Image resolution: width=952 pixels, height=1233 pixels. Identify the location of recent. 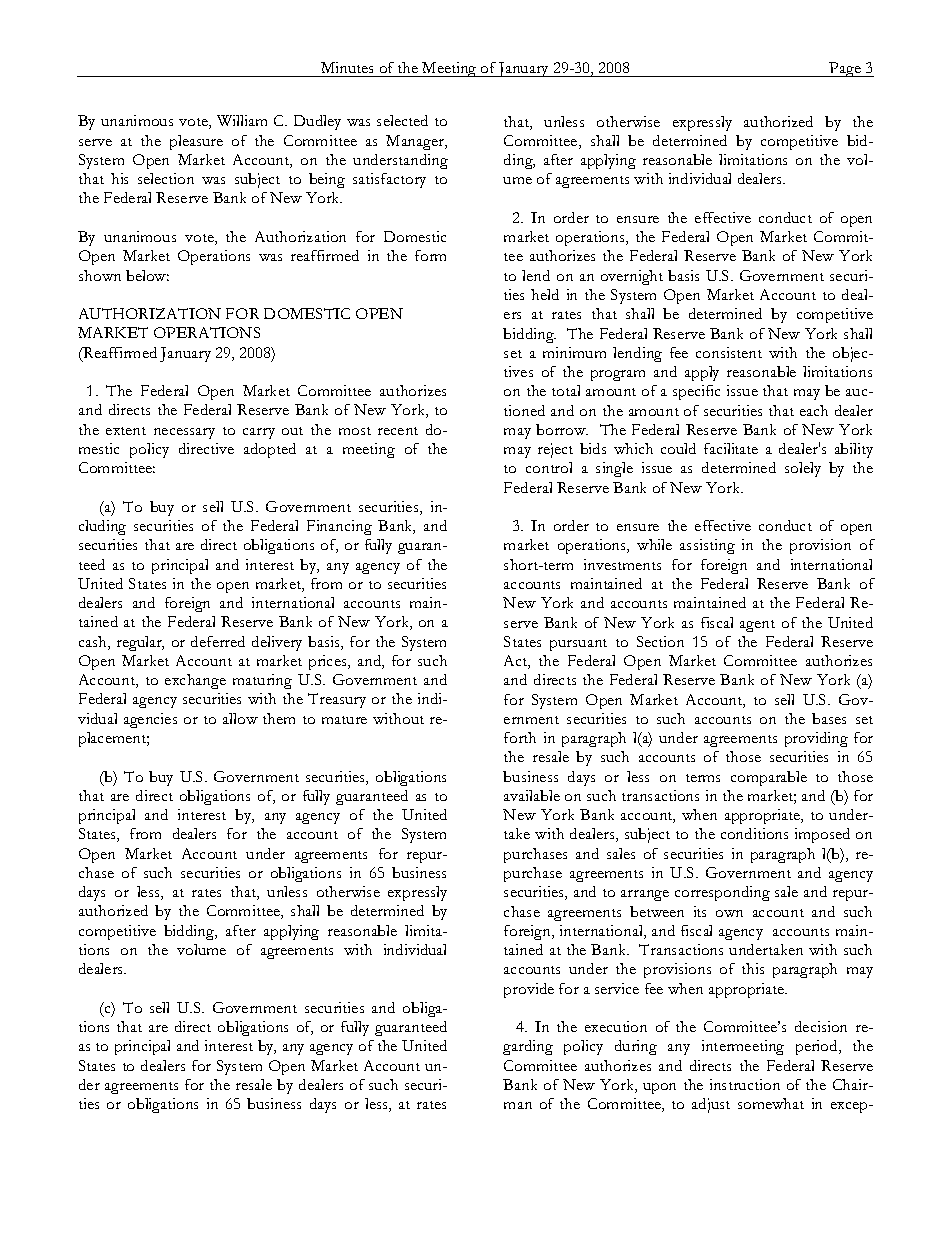
(398, 431).
